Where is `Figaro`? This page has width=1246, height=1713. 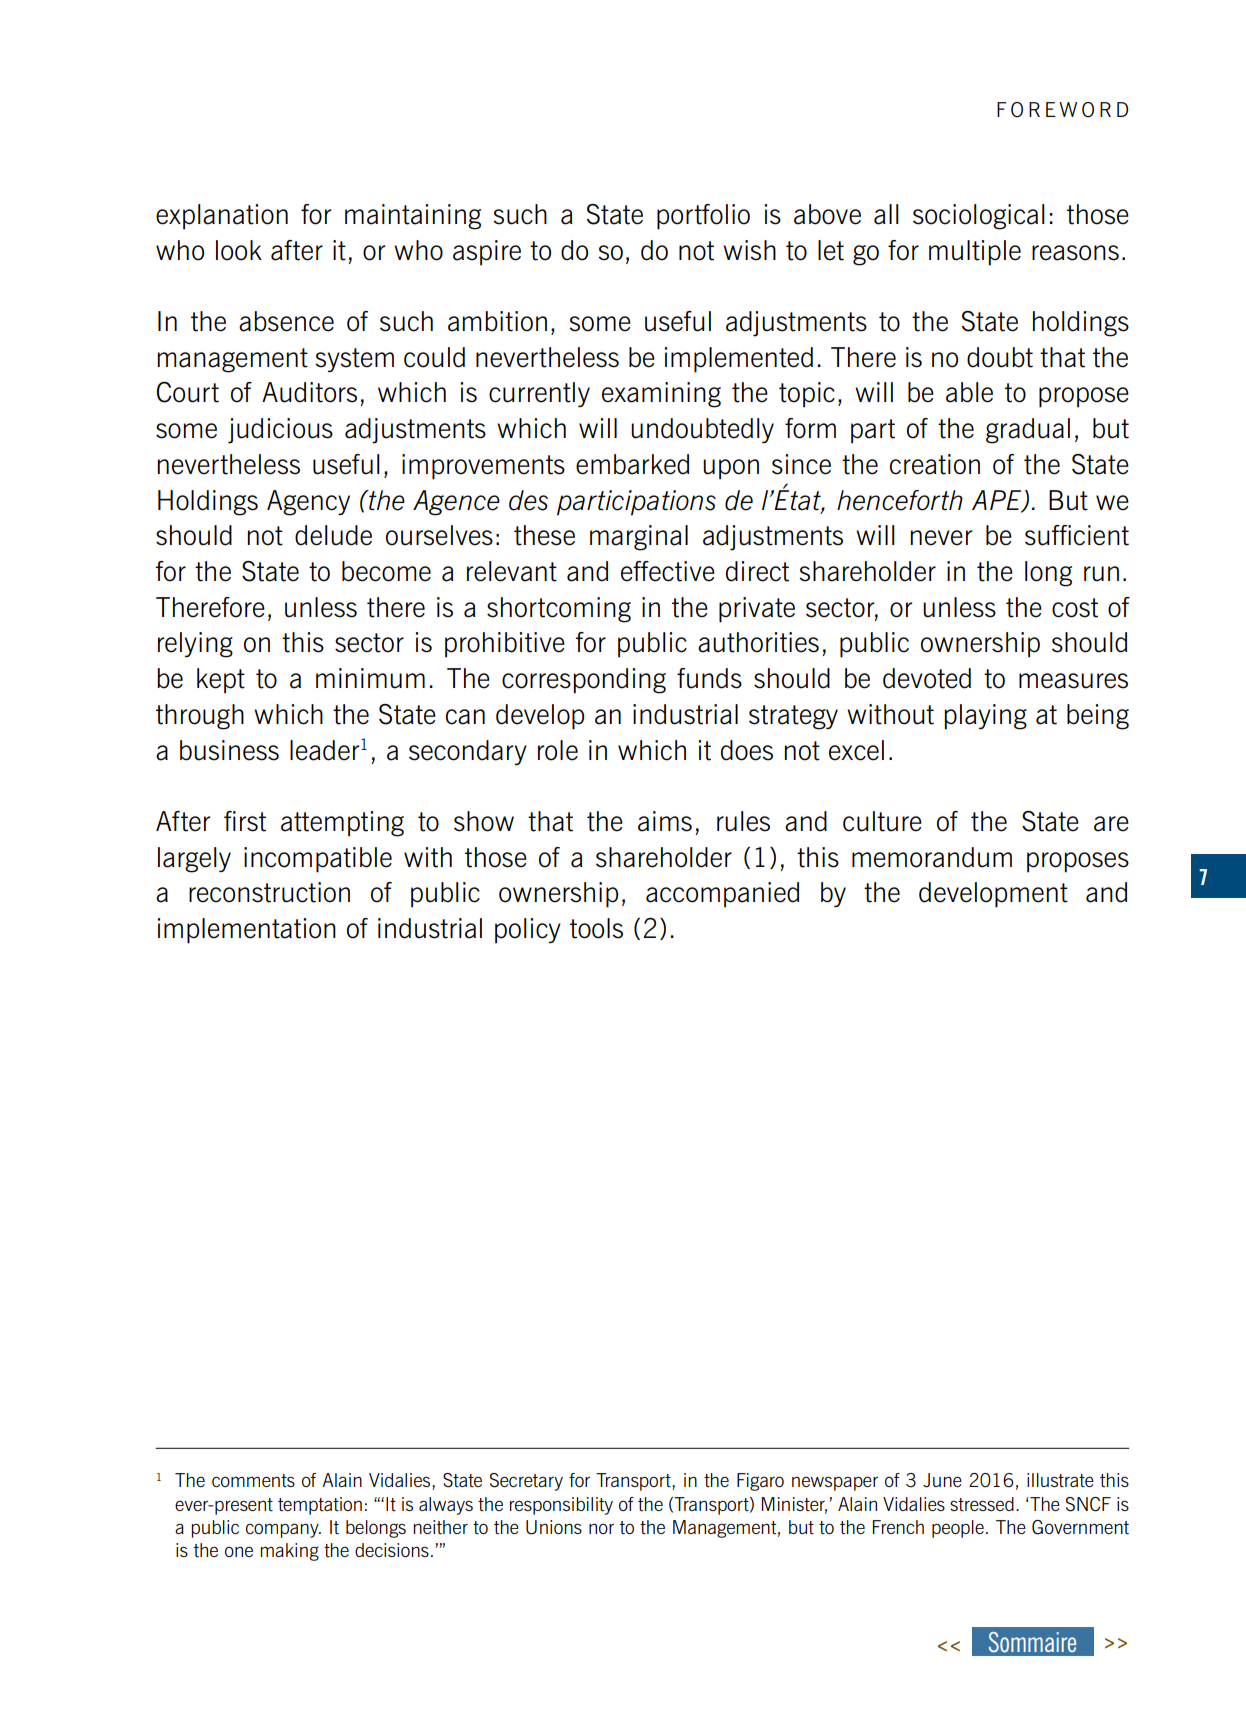
Figaro is located at coordinates (760, 1482).
